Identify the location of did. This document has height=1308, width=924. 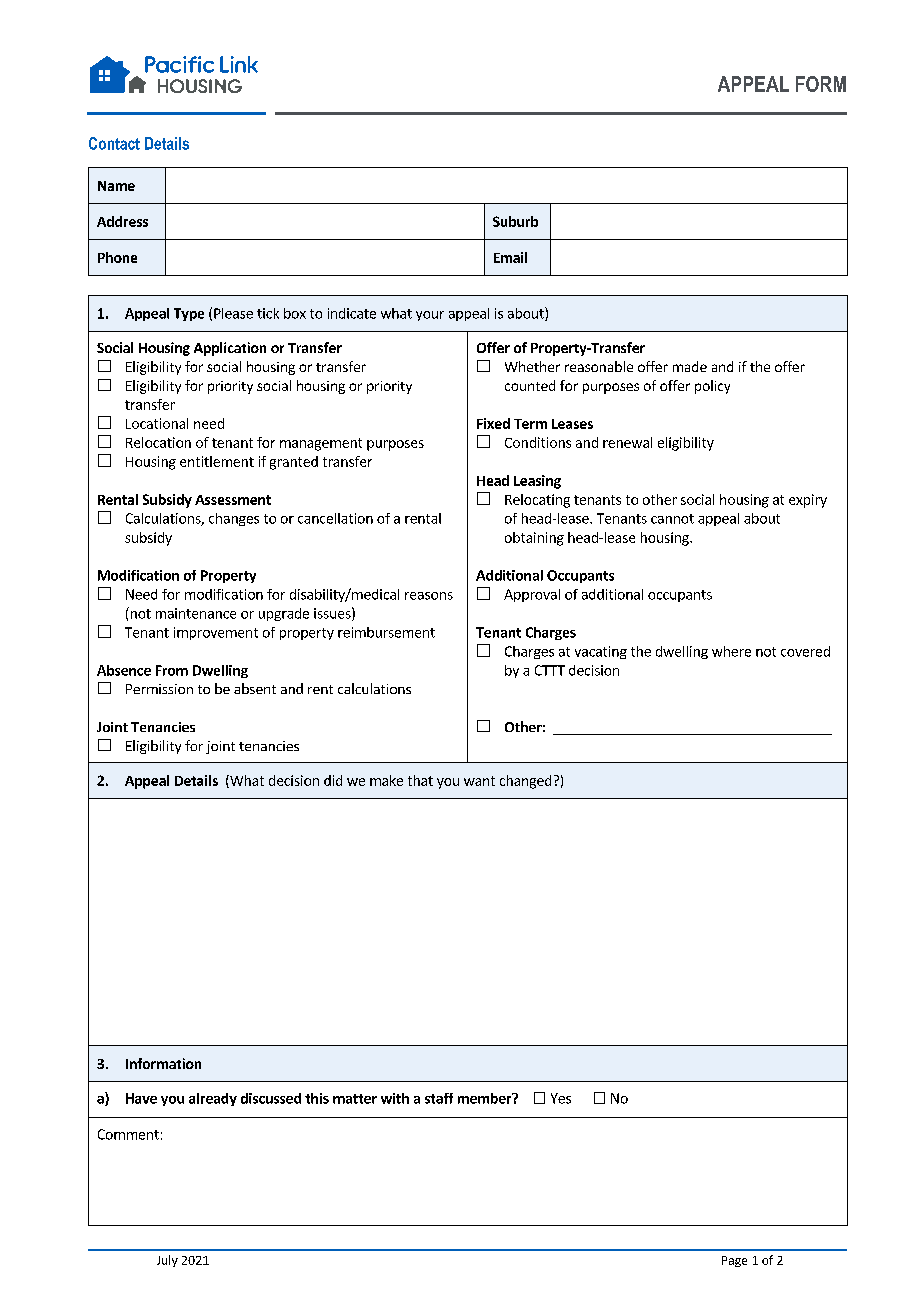
(333, 780).
